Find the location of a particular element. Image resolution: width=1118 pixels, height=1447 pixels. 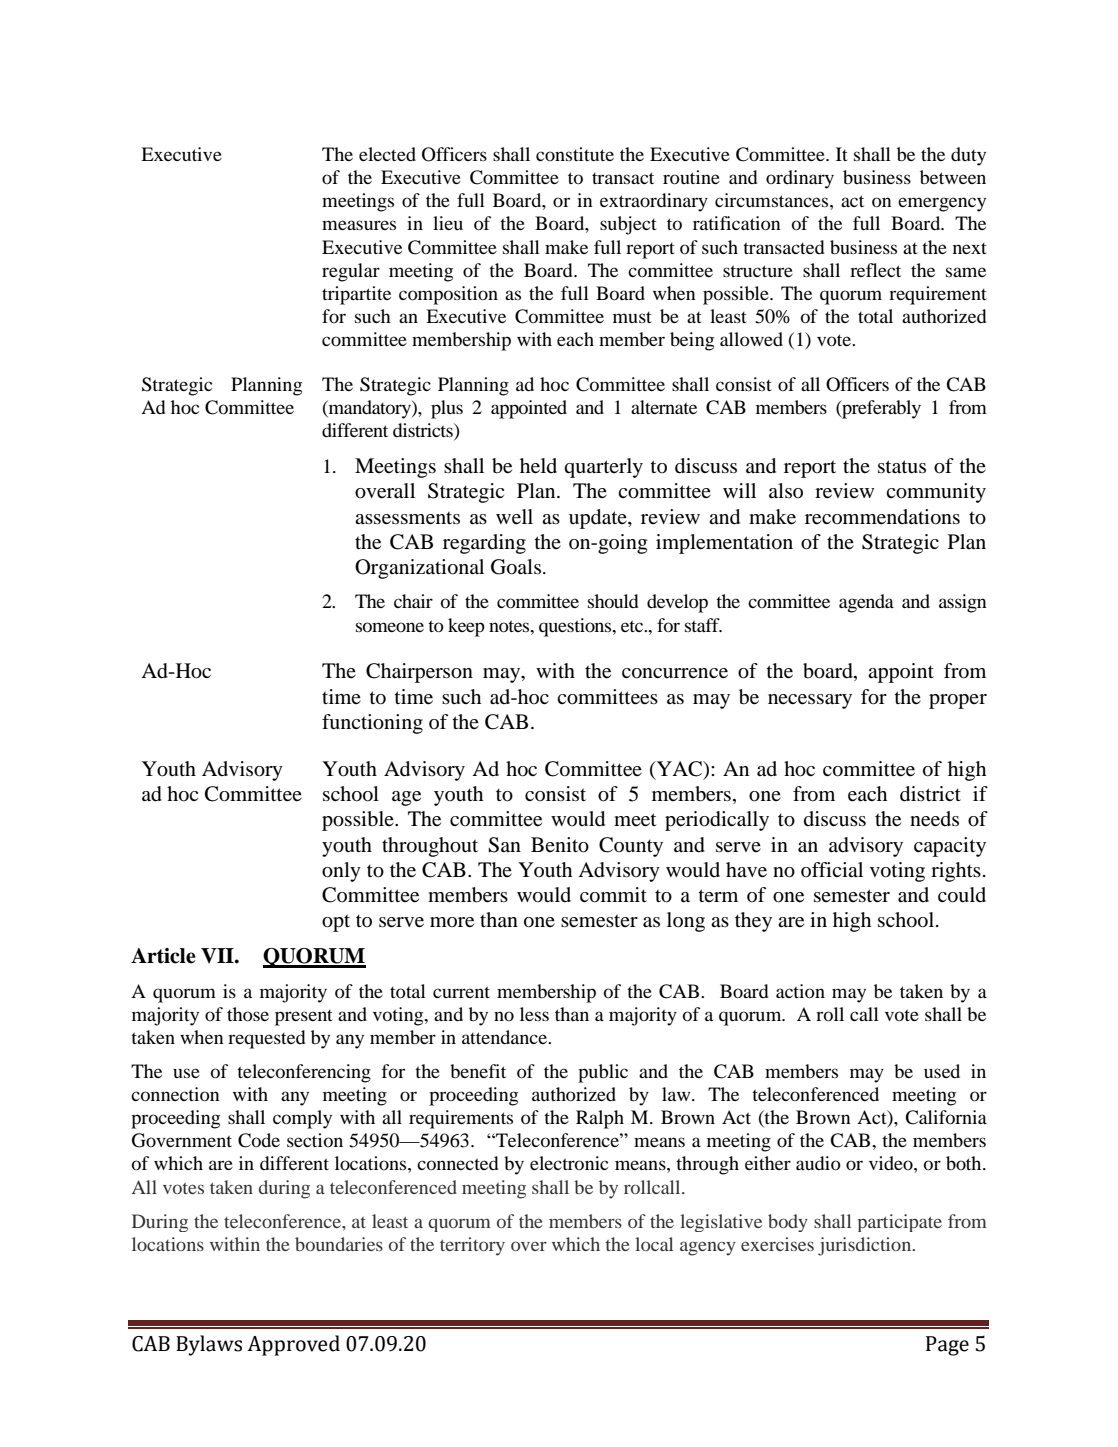

assessments is located at coordinates (407, 518).
